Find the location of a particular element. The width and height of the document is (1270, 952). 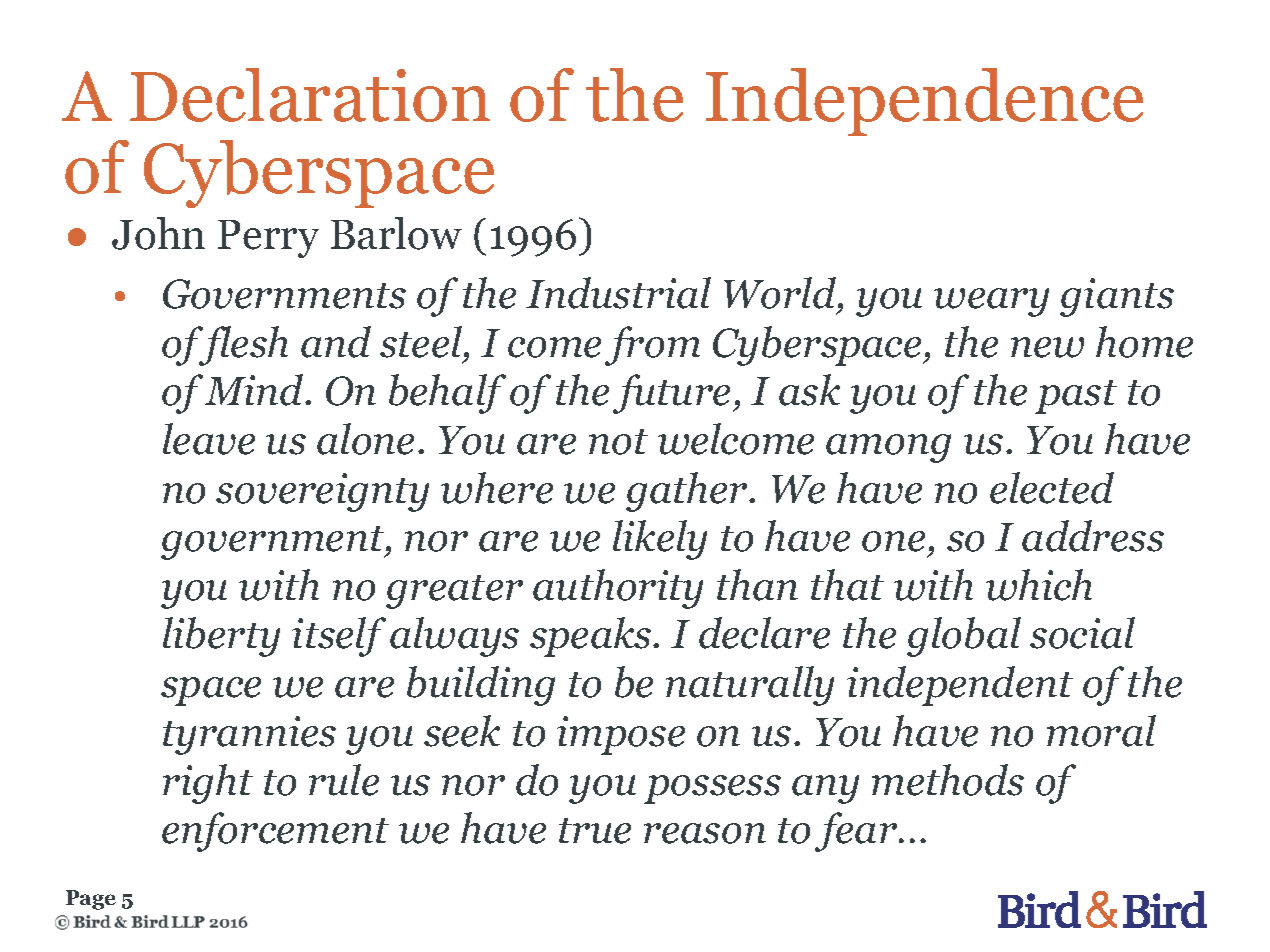

sovereignty is located at coordinates (322, 492).
